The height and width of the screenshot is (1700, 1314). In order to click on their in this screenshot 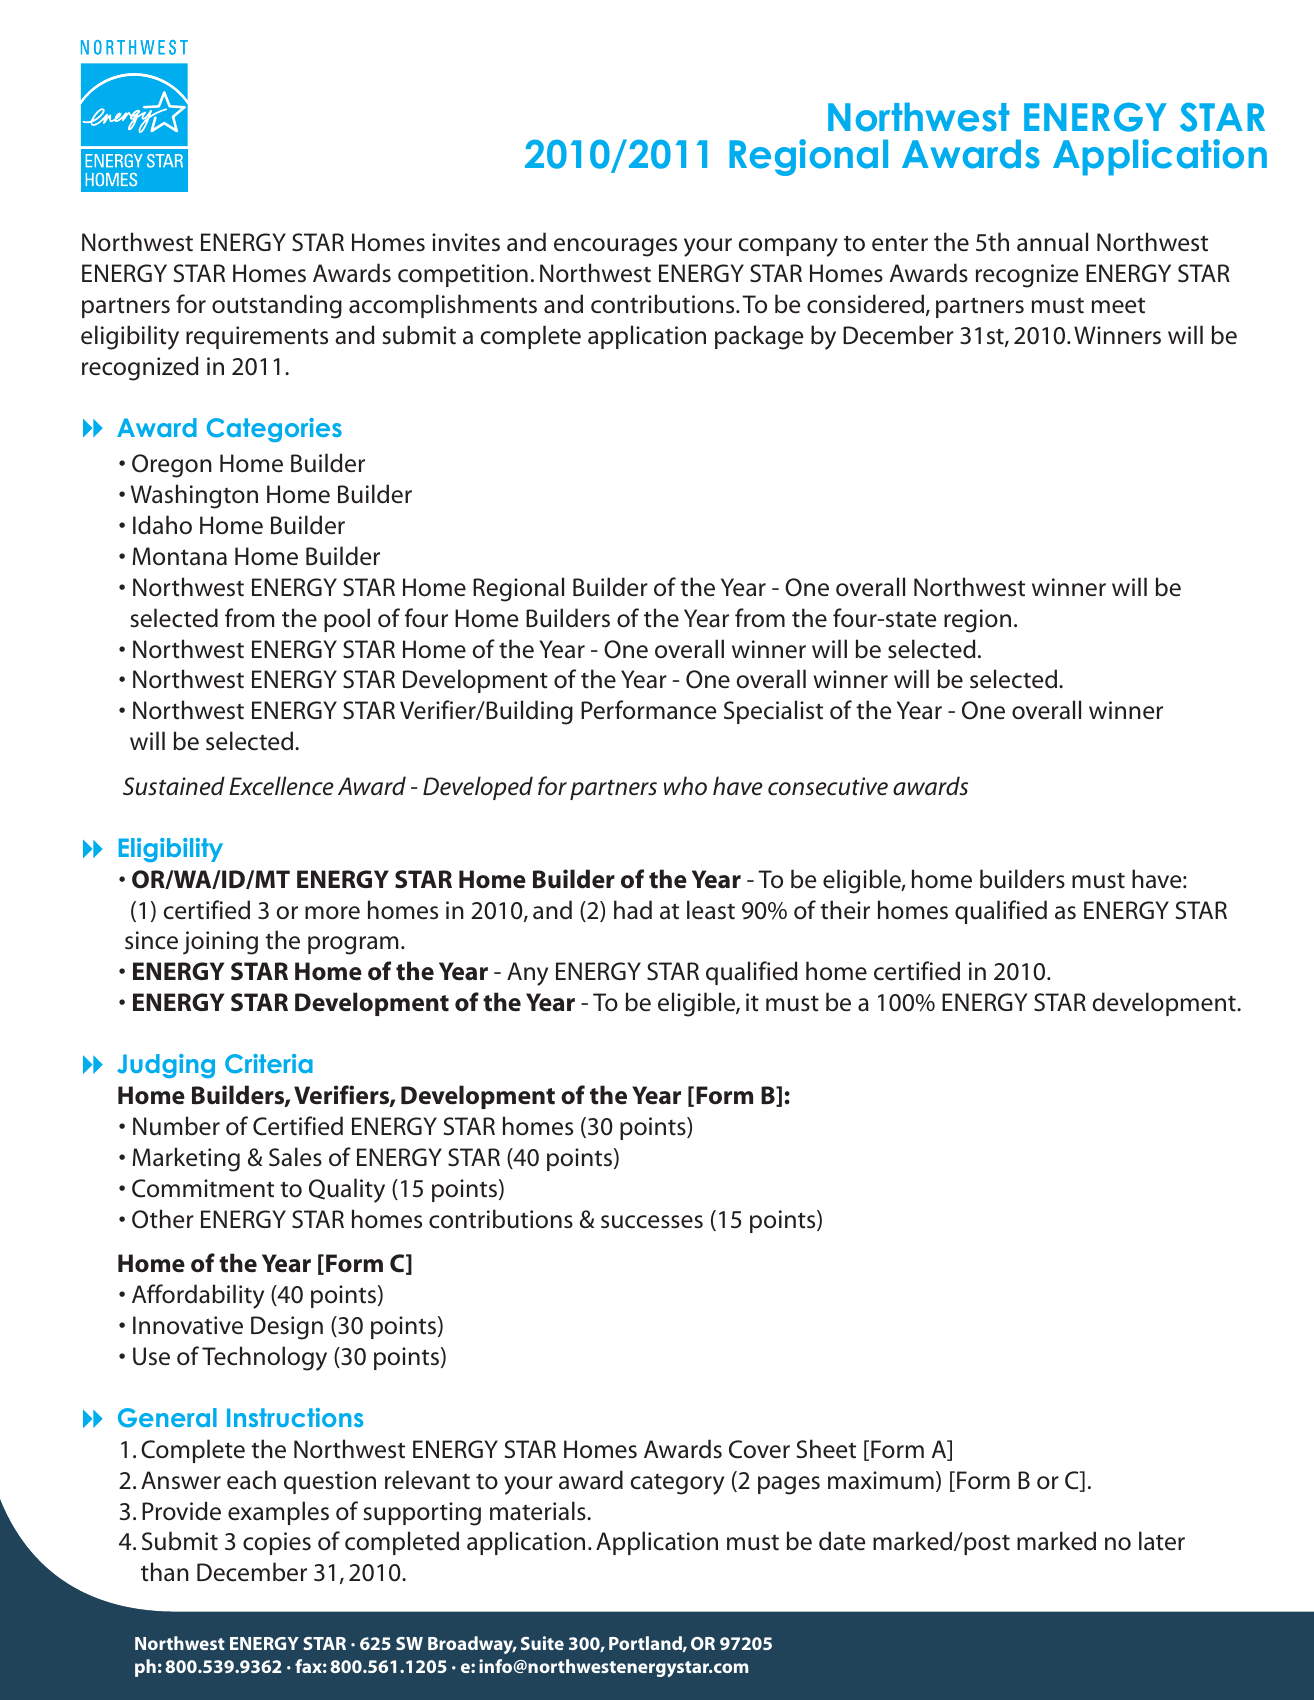, I will do `click(845, 910)`.
